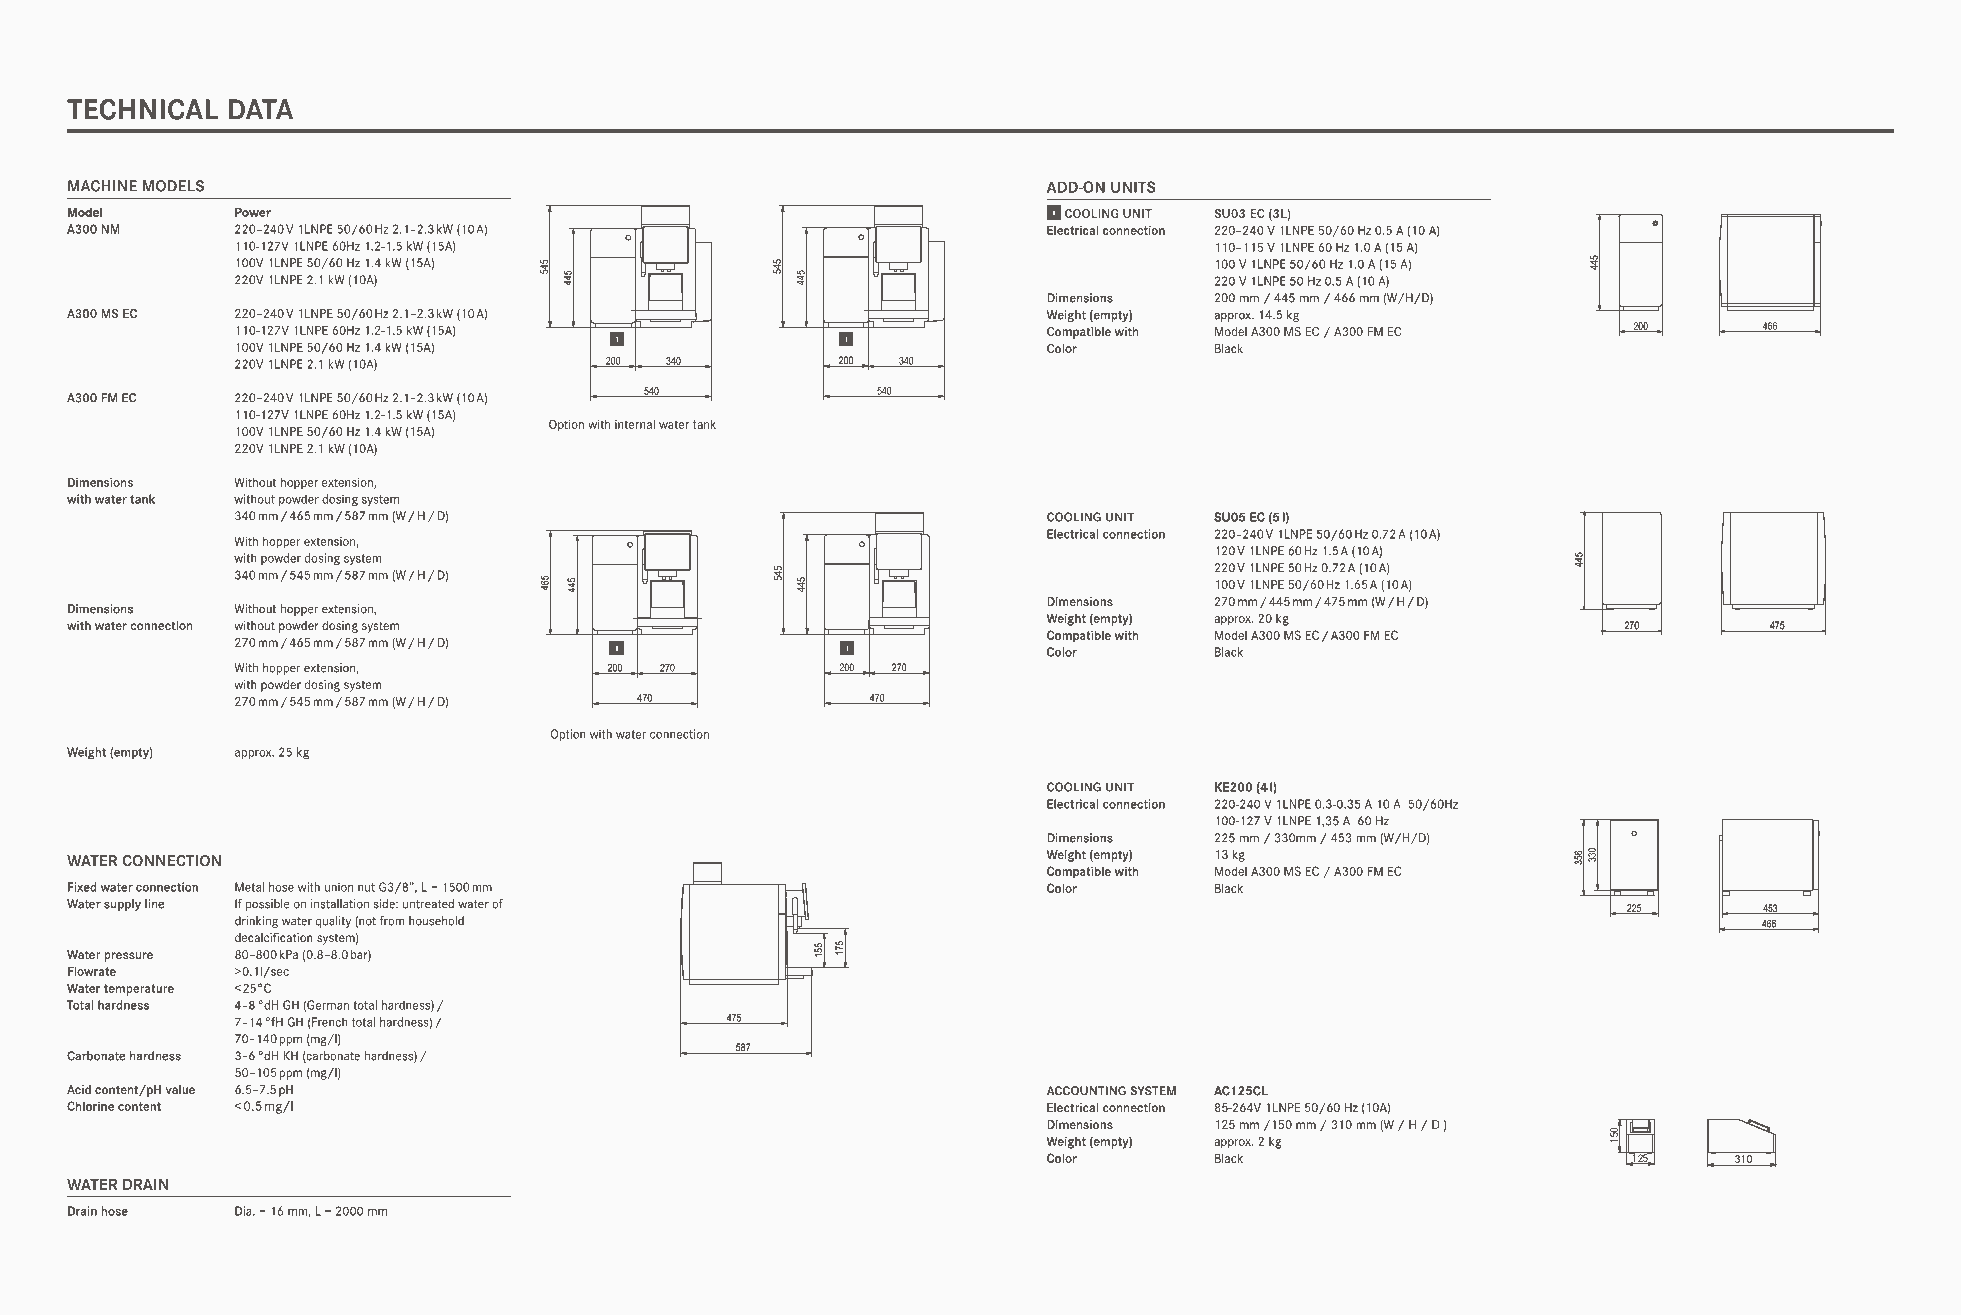 This screenshot has width=1961, height=1315. I want to click on DATA, so click(261, 109).
